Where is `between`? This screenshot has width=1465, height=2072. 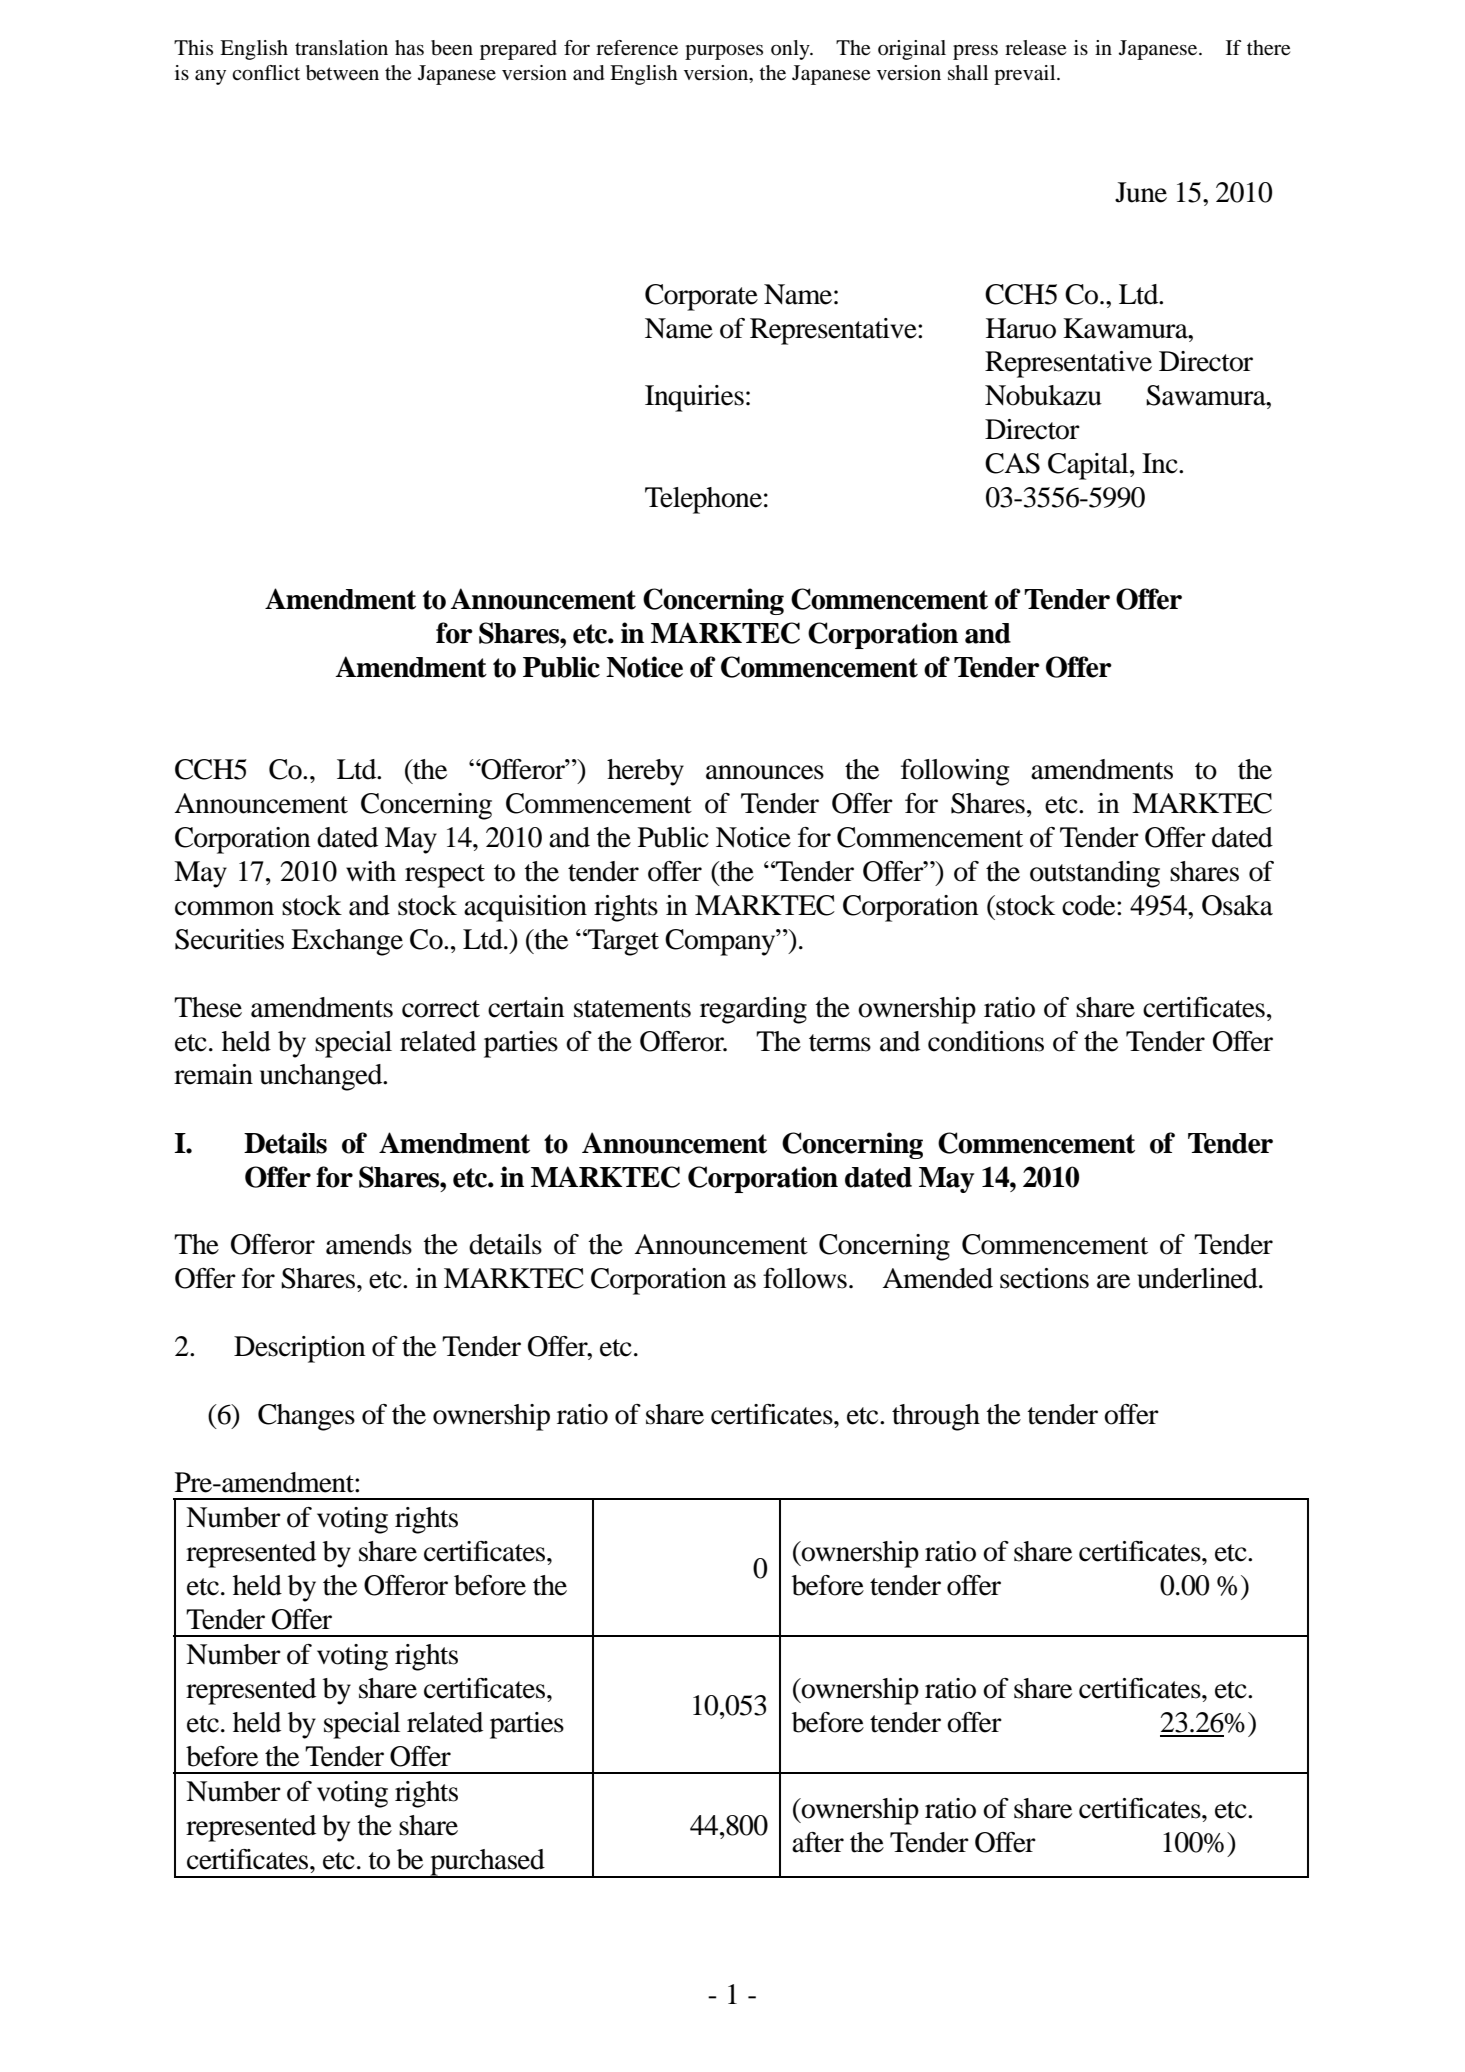 between is located at coordinates (342, 73).
